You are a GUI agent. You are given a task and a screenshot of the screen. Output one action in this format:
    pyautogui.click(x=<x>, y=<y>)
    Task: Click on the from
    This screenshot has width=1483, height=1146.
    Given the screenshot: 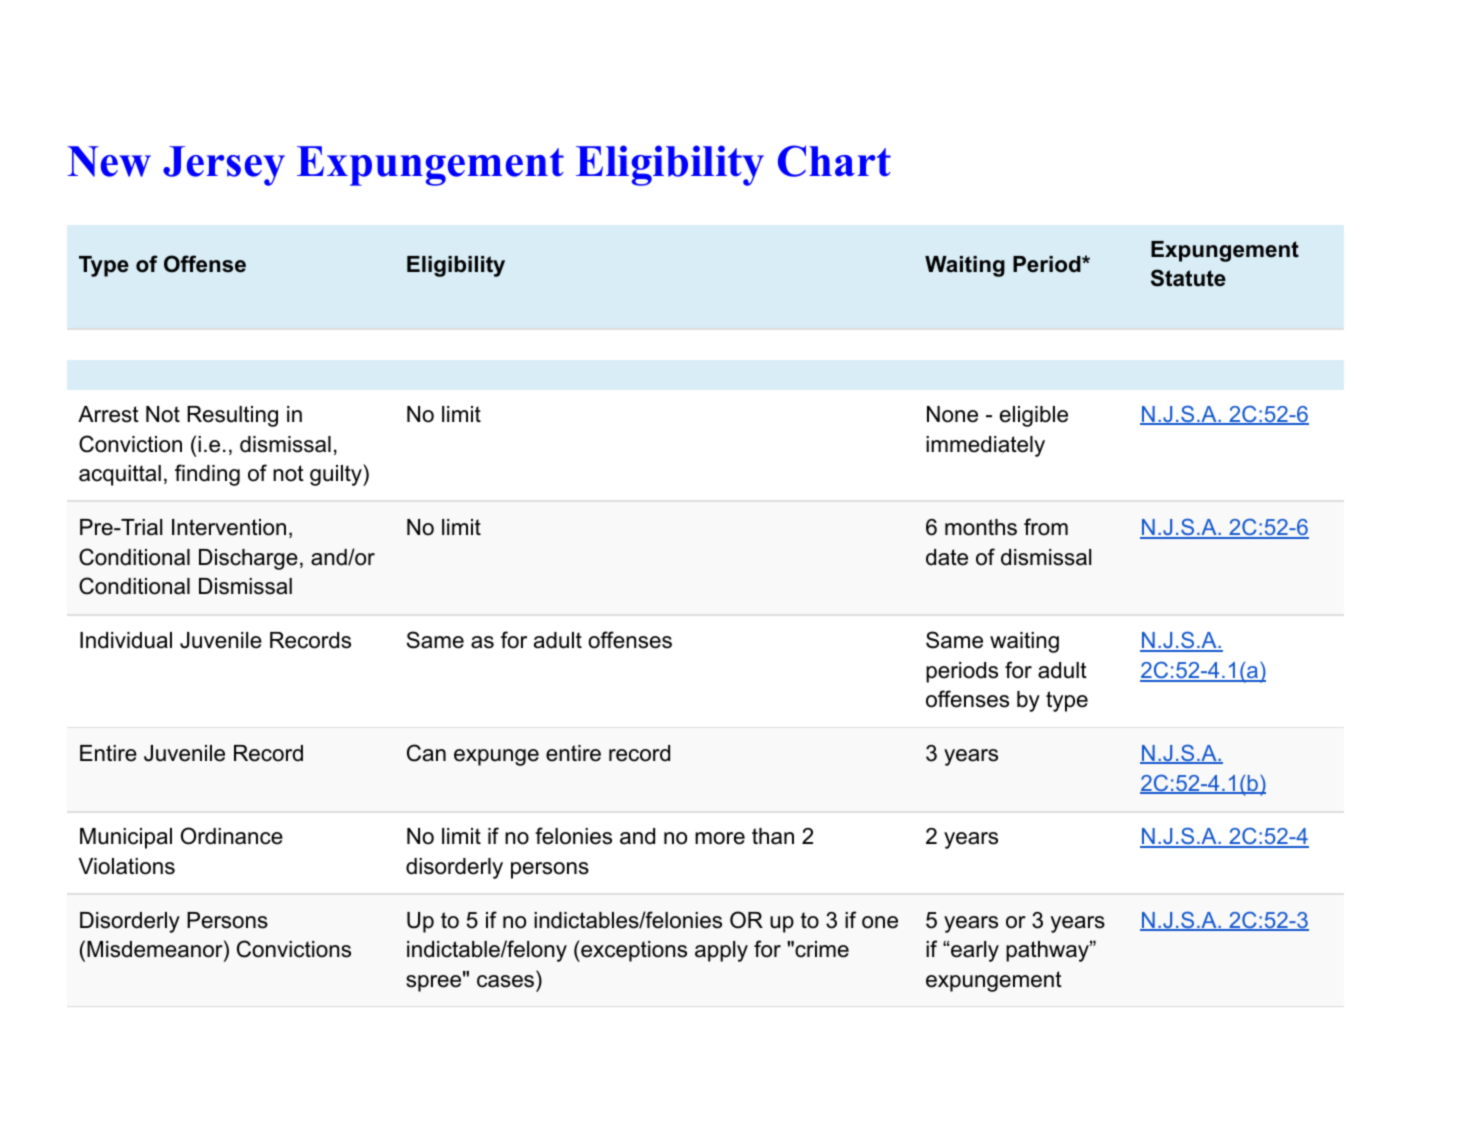 What is the action you would take?
    pyautogui.click(x=1046, y=527)
